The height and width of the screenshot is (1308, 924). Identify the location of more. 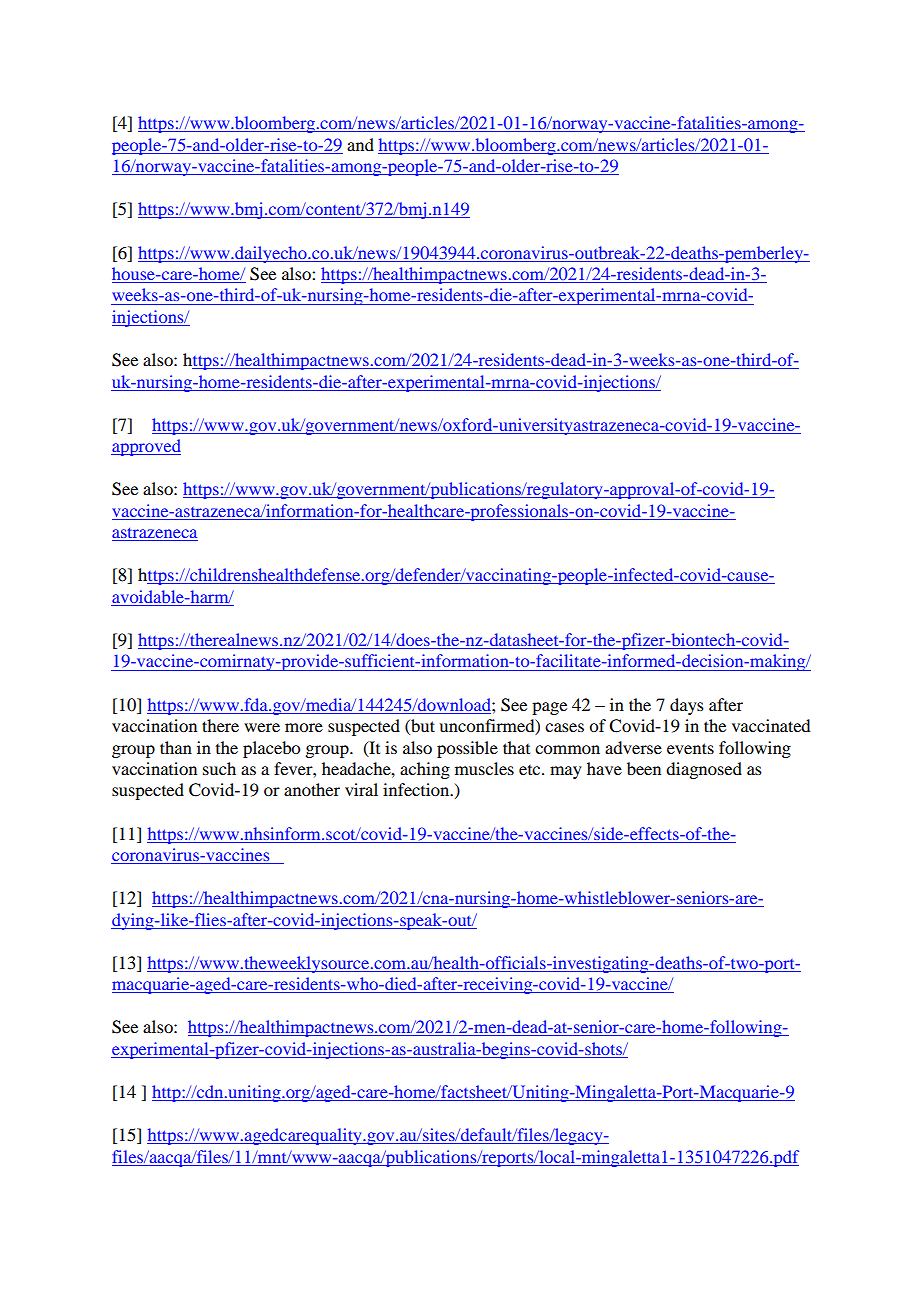
(304, 727).
